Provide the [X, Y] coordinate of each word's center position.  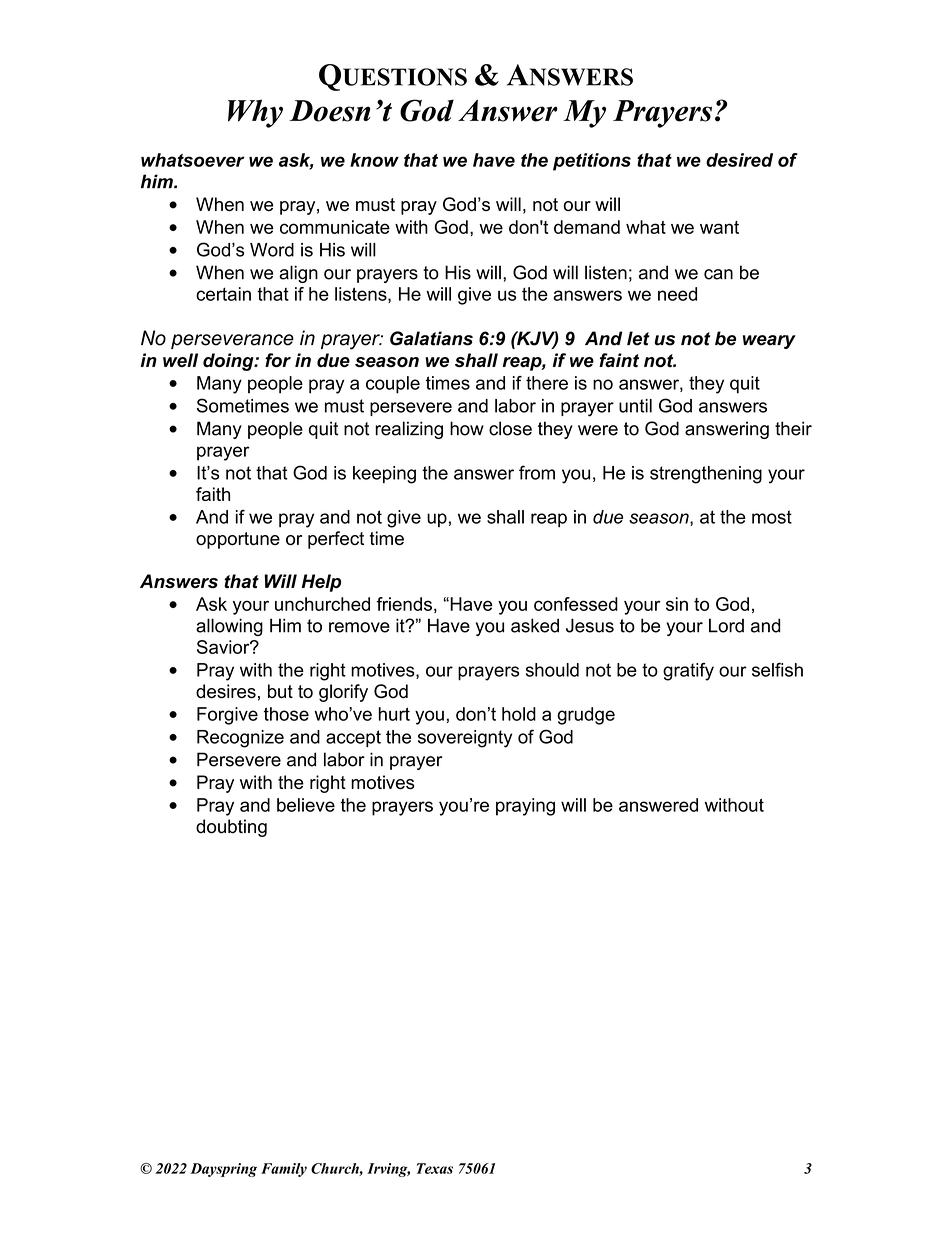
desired [739, 160]
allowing [229, 627]
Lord [726, 625]
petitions [592, 162]
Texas [435, 1168]
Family [284, 1170]
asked [535, 625]
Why [255, 113]
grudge [586, 716]
